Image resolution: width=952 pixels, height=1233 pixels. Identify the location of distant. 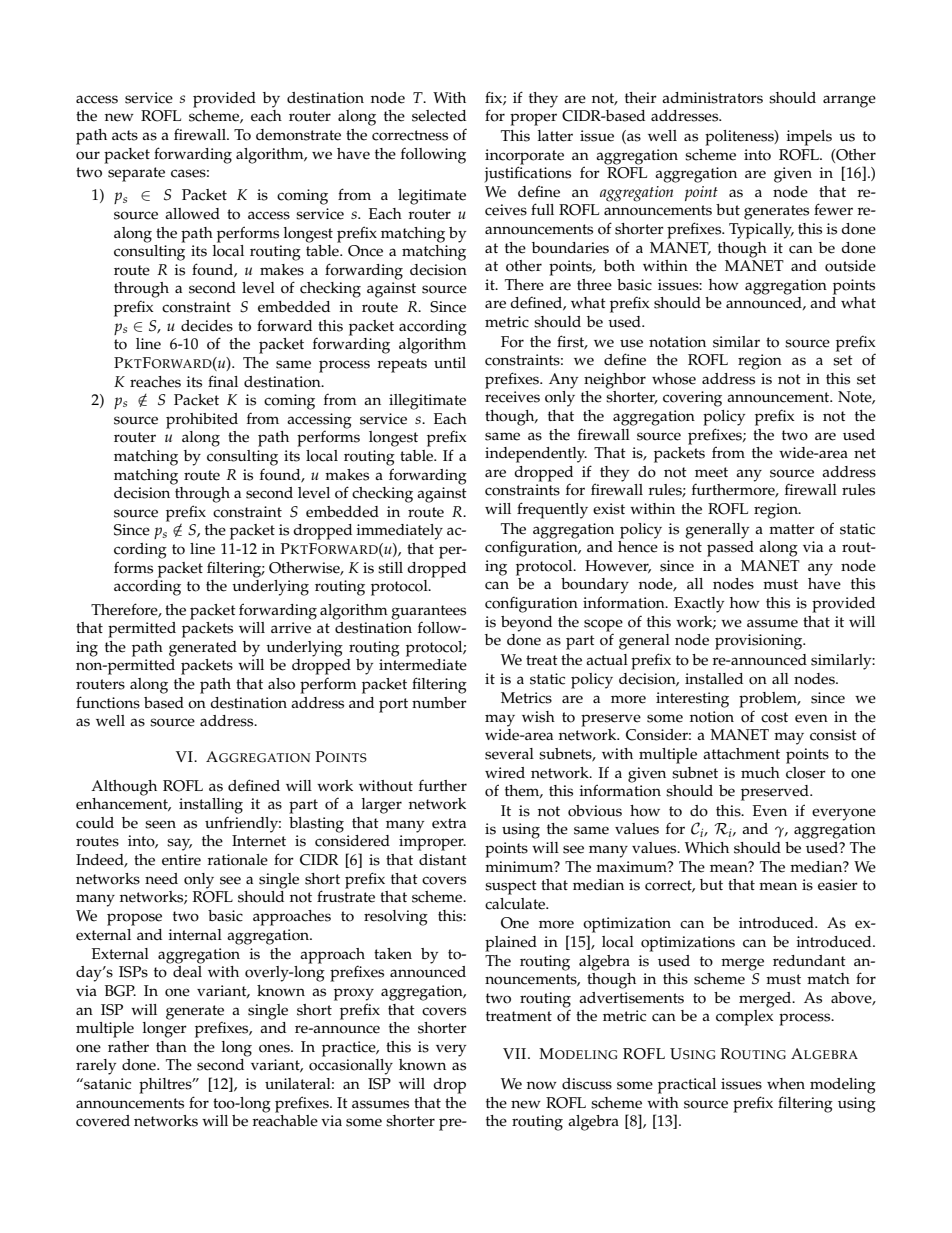
(443, 860).
